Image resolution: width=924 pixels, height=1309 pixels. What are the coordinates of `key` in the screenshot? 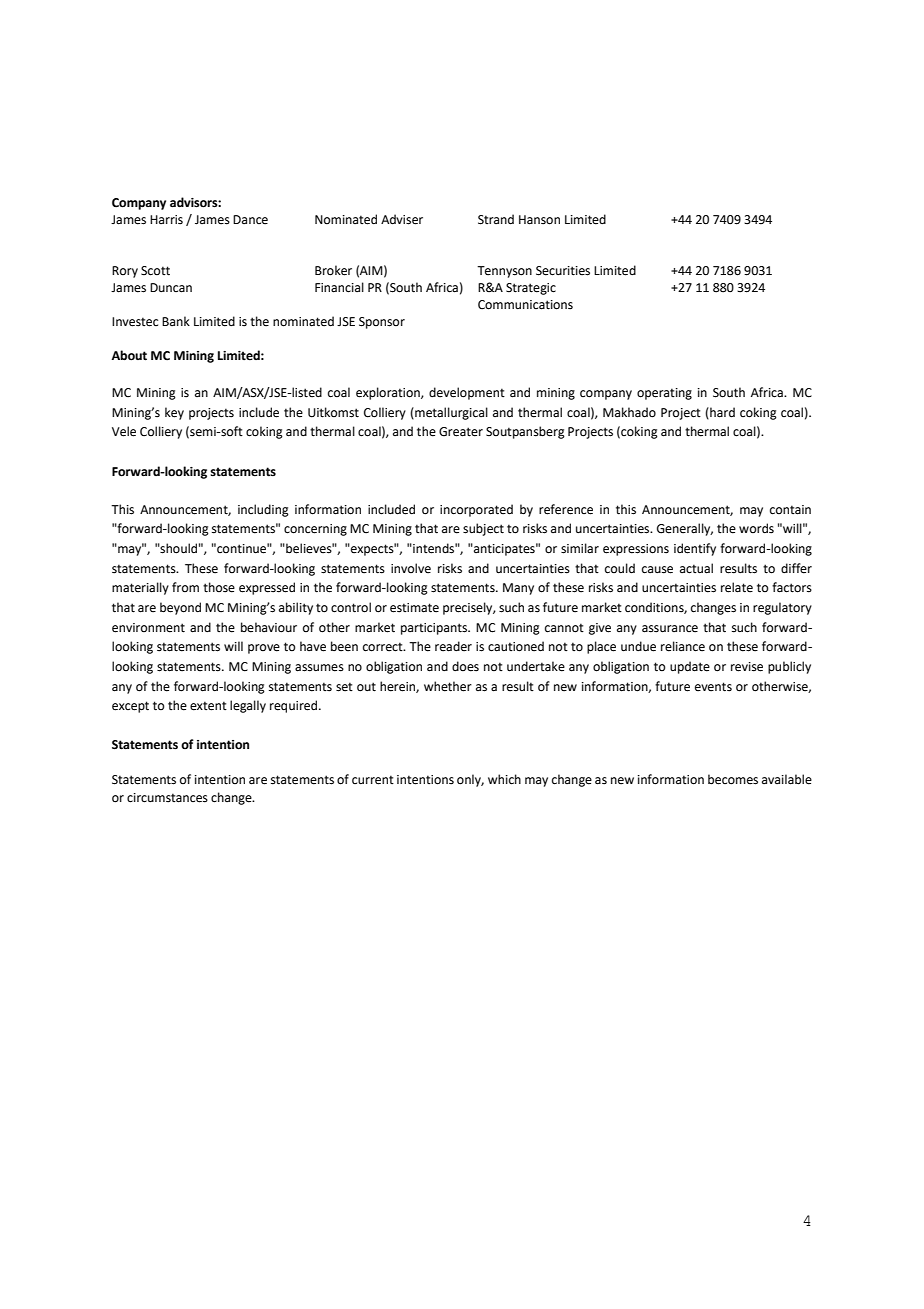 It's located at (174, 413).
